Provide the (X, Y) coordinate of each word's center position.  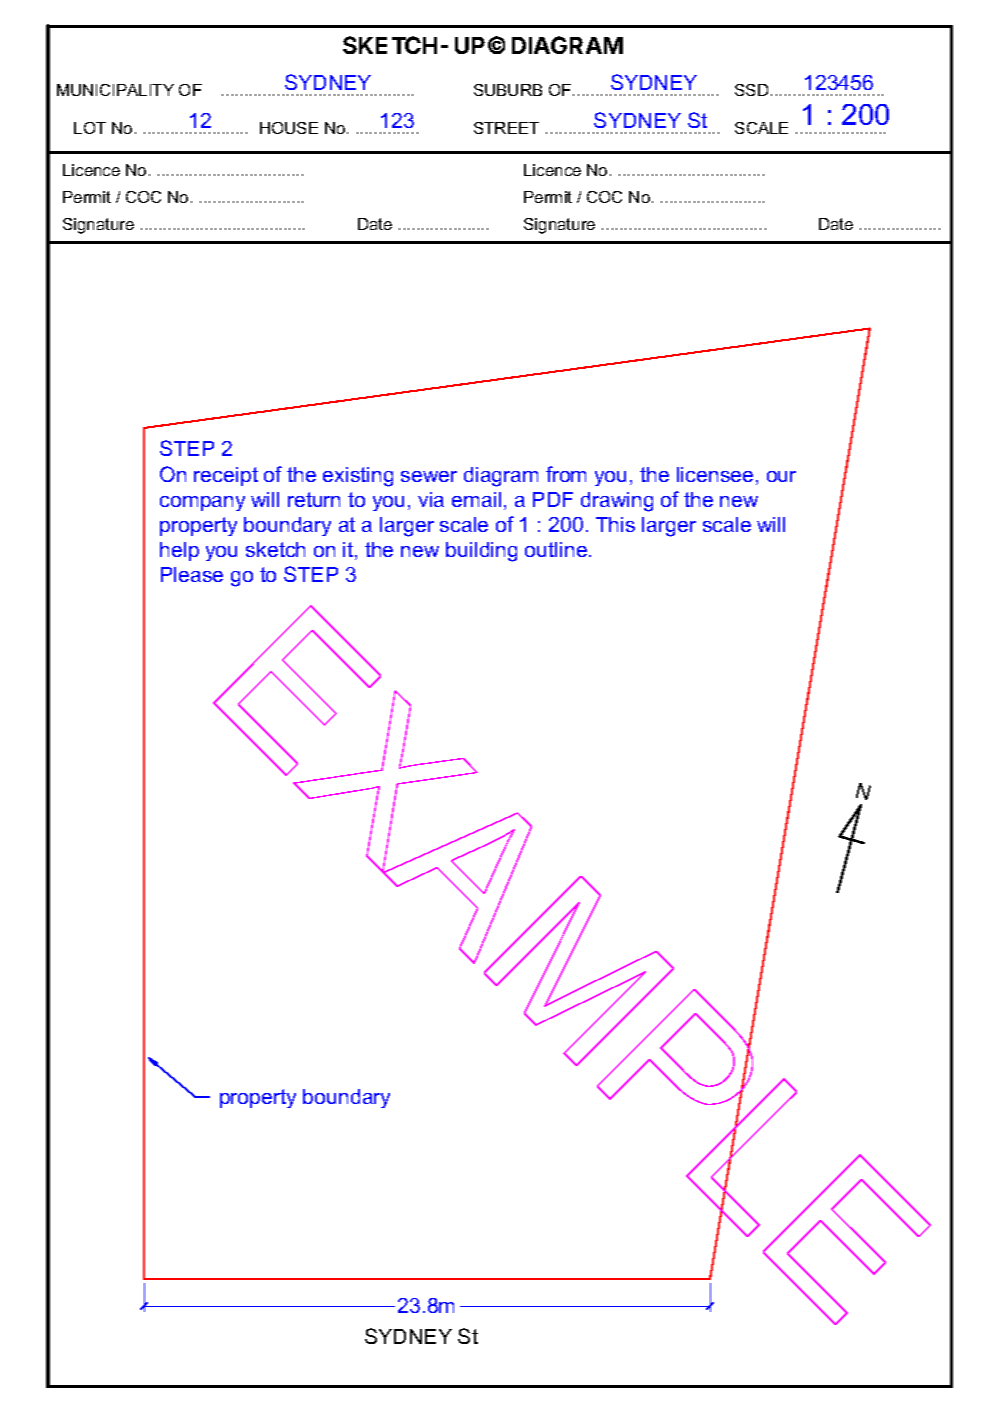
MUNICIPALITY (115, 90)
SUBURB (508, 90)
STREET (506, 128)
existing (358, 477)
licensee (715, 474)
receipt (226, 476)
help (179, 551)
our (781, 476)
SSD (751, 90)
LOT (90, 128)
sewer (429, 476)
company (202, 503)
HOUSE (289, 128)
